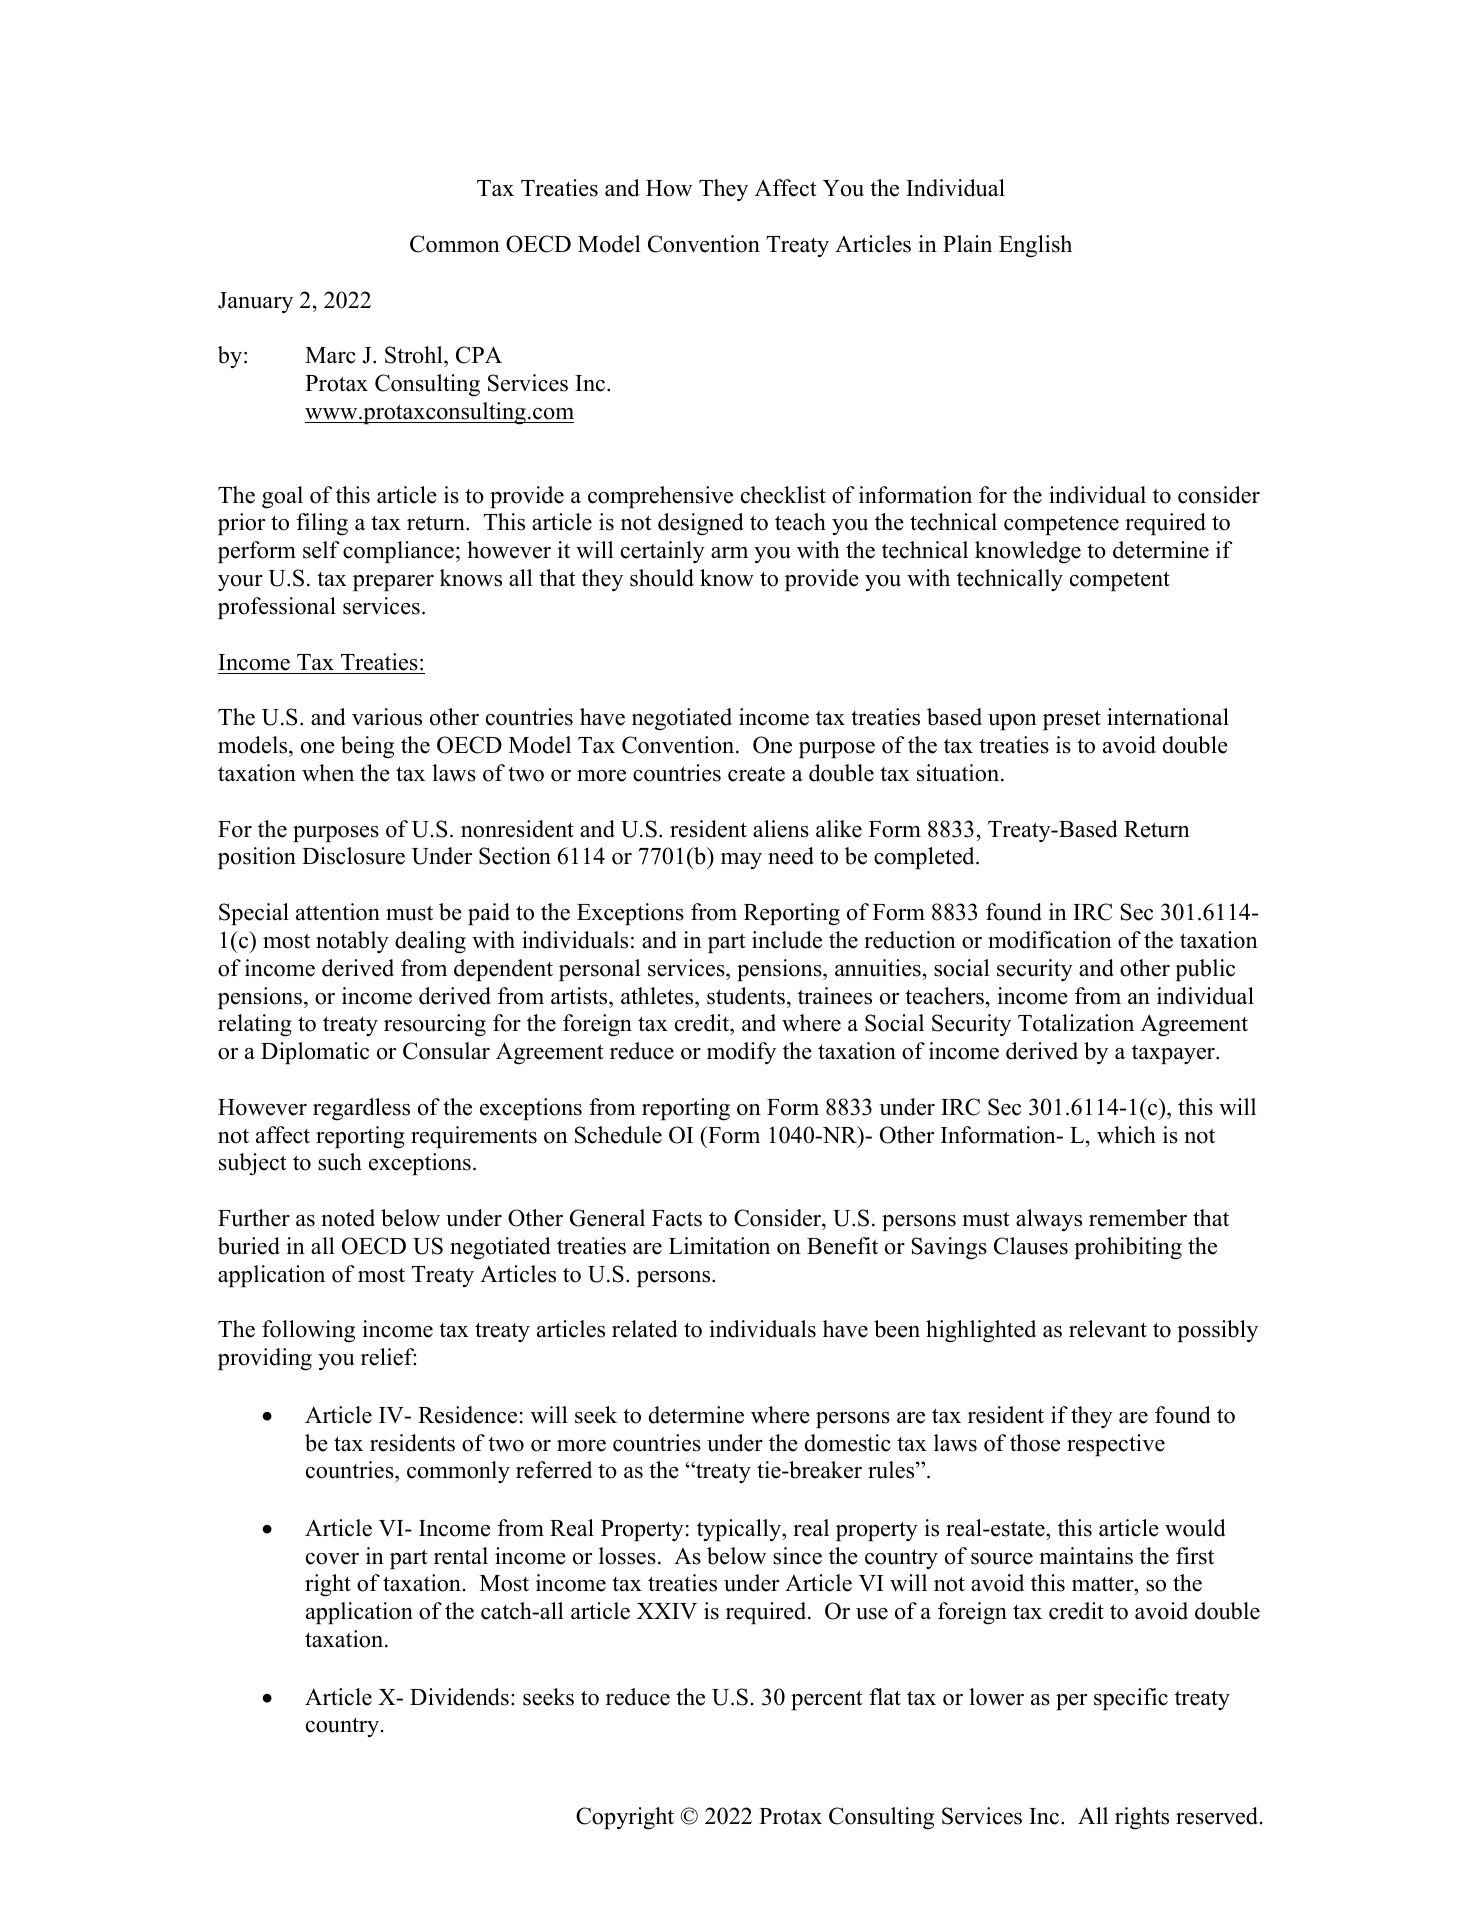 The width and height of the image is (1482, 1917). I want to click on Diplomatic, so click(315, 1053).
